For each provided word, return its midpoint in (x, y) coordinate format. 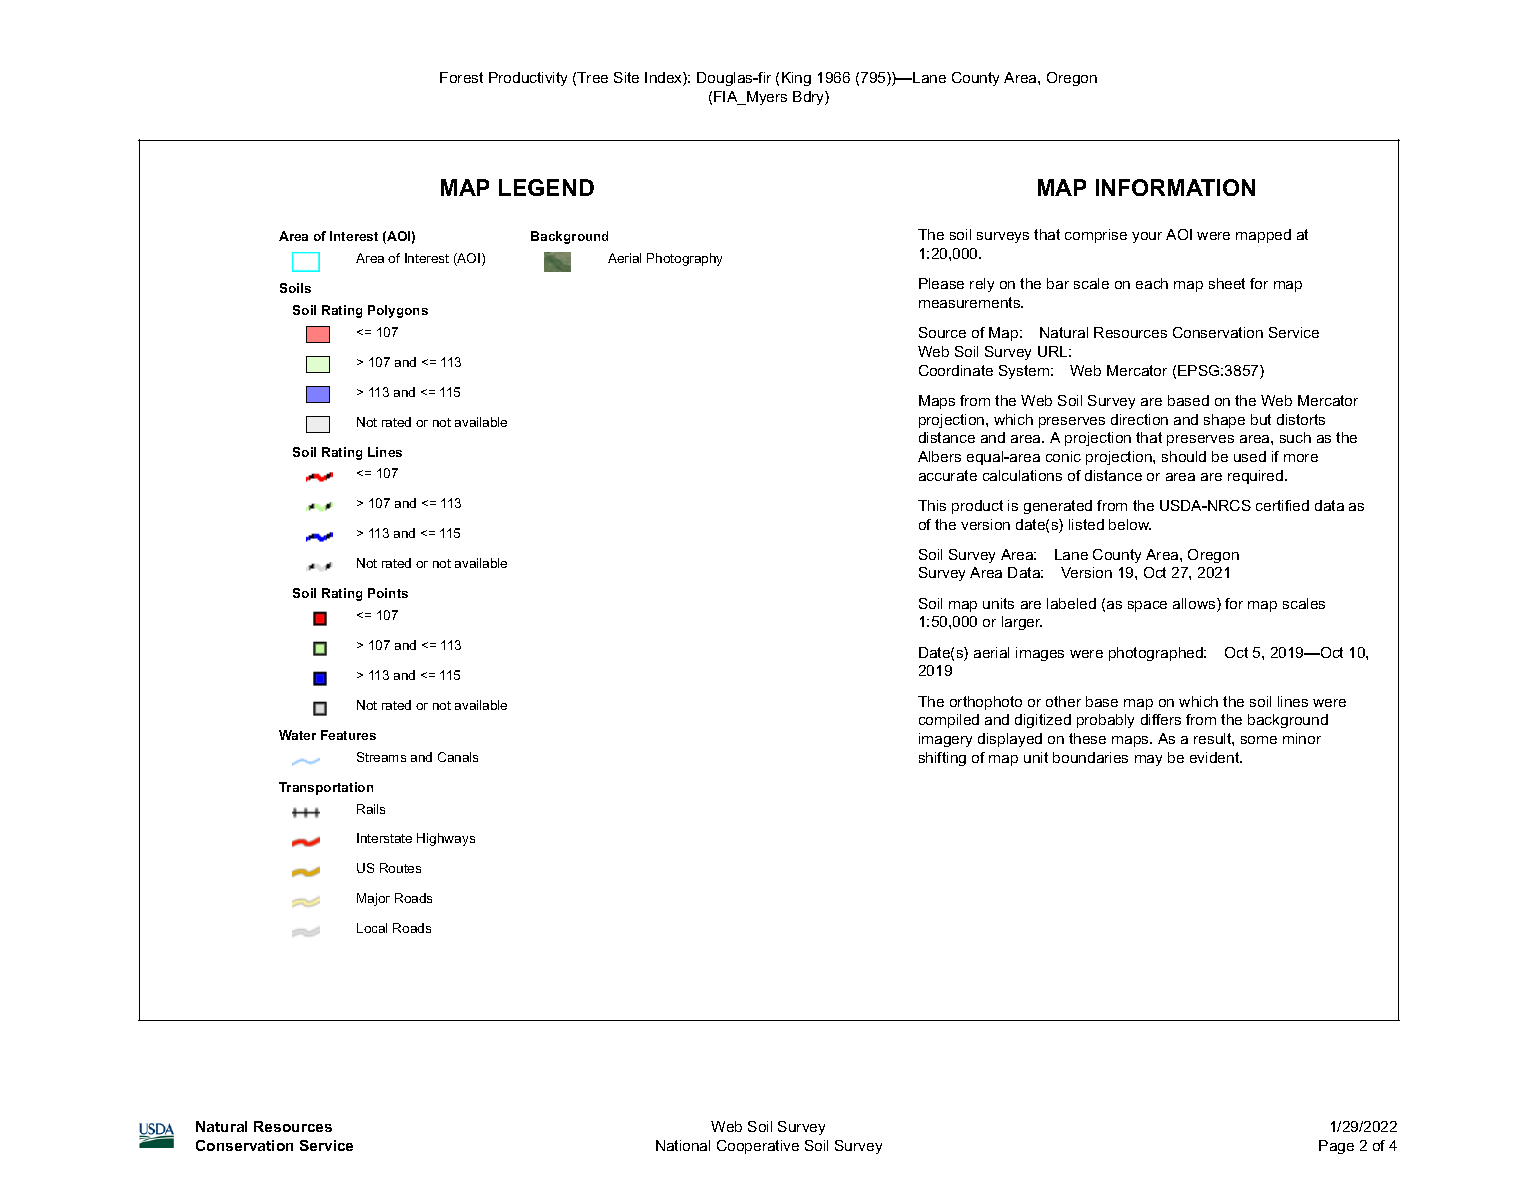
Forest (461, 77)
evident (1216, 757)
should (1184, 456)
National (683, 1145)
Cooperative (758, 1147)
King (796, 79)
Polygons (398, 311)
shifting (942, 759)
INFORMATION (1175, 187)
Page (1336, 1147)
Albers (939, 456)
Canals (458, 757)
